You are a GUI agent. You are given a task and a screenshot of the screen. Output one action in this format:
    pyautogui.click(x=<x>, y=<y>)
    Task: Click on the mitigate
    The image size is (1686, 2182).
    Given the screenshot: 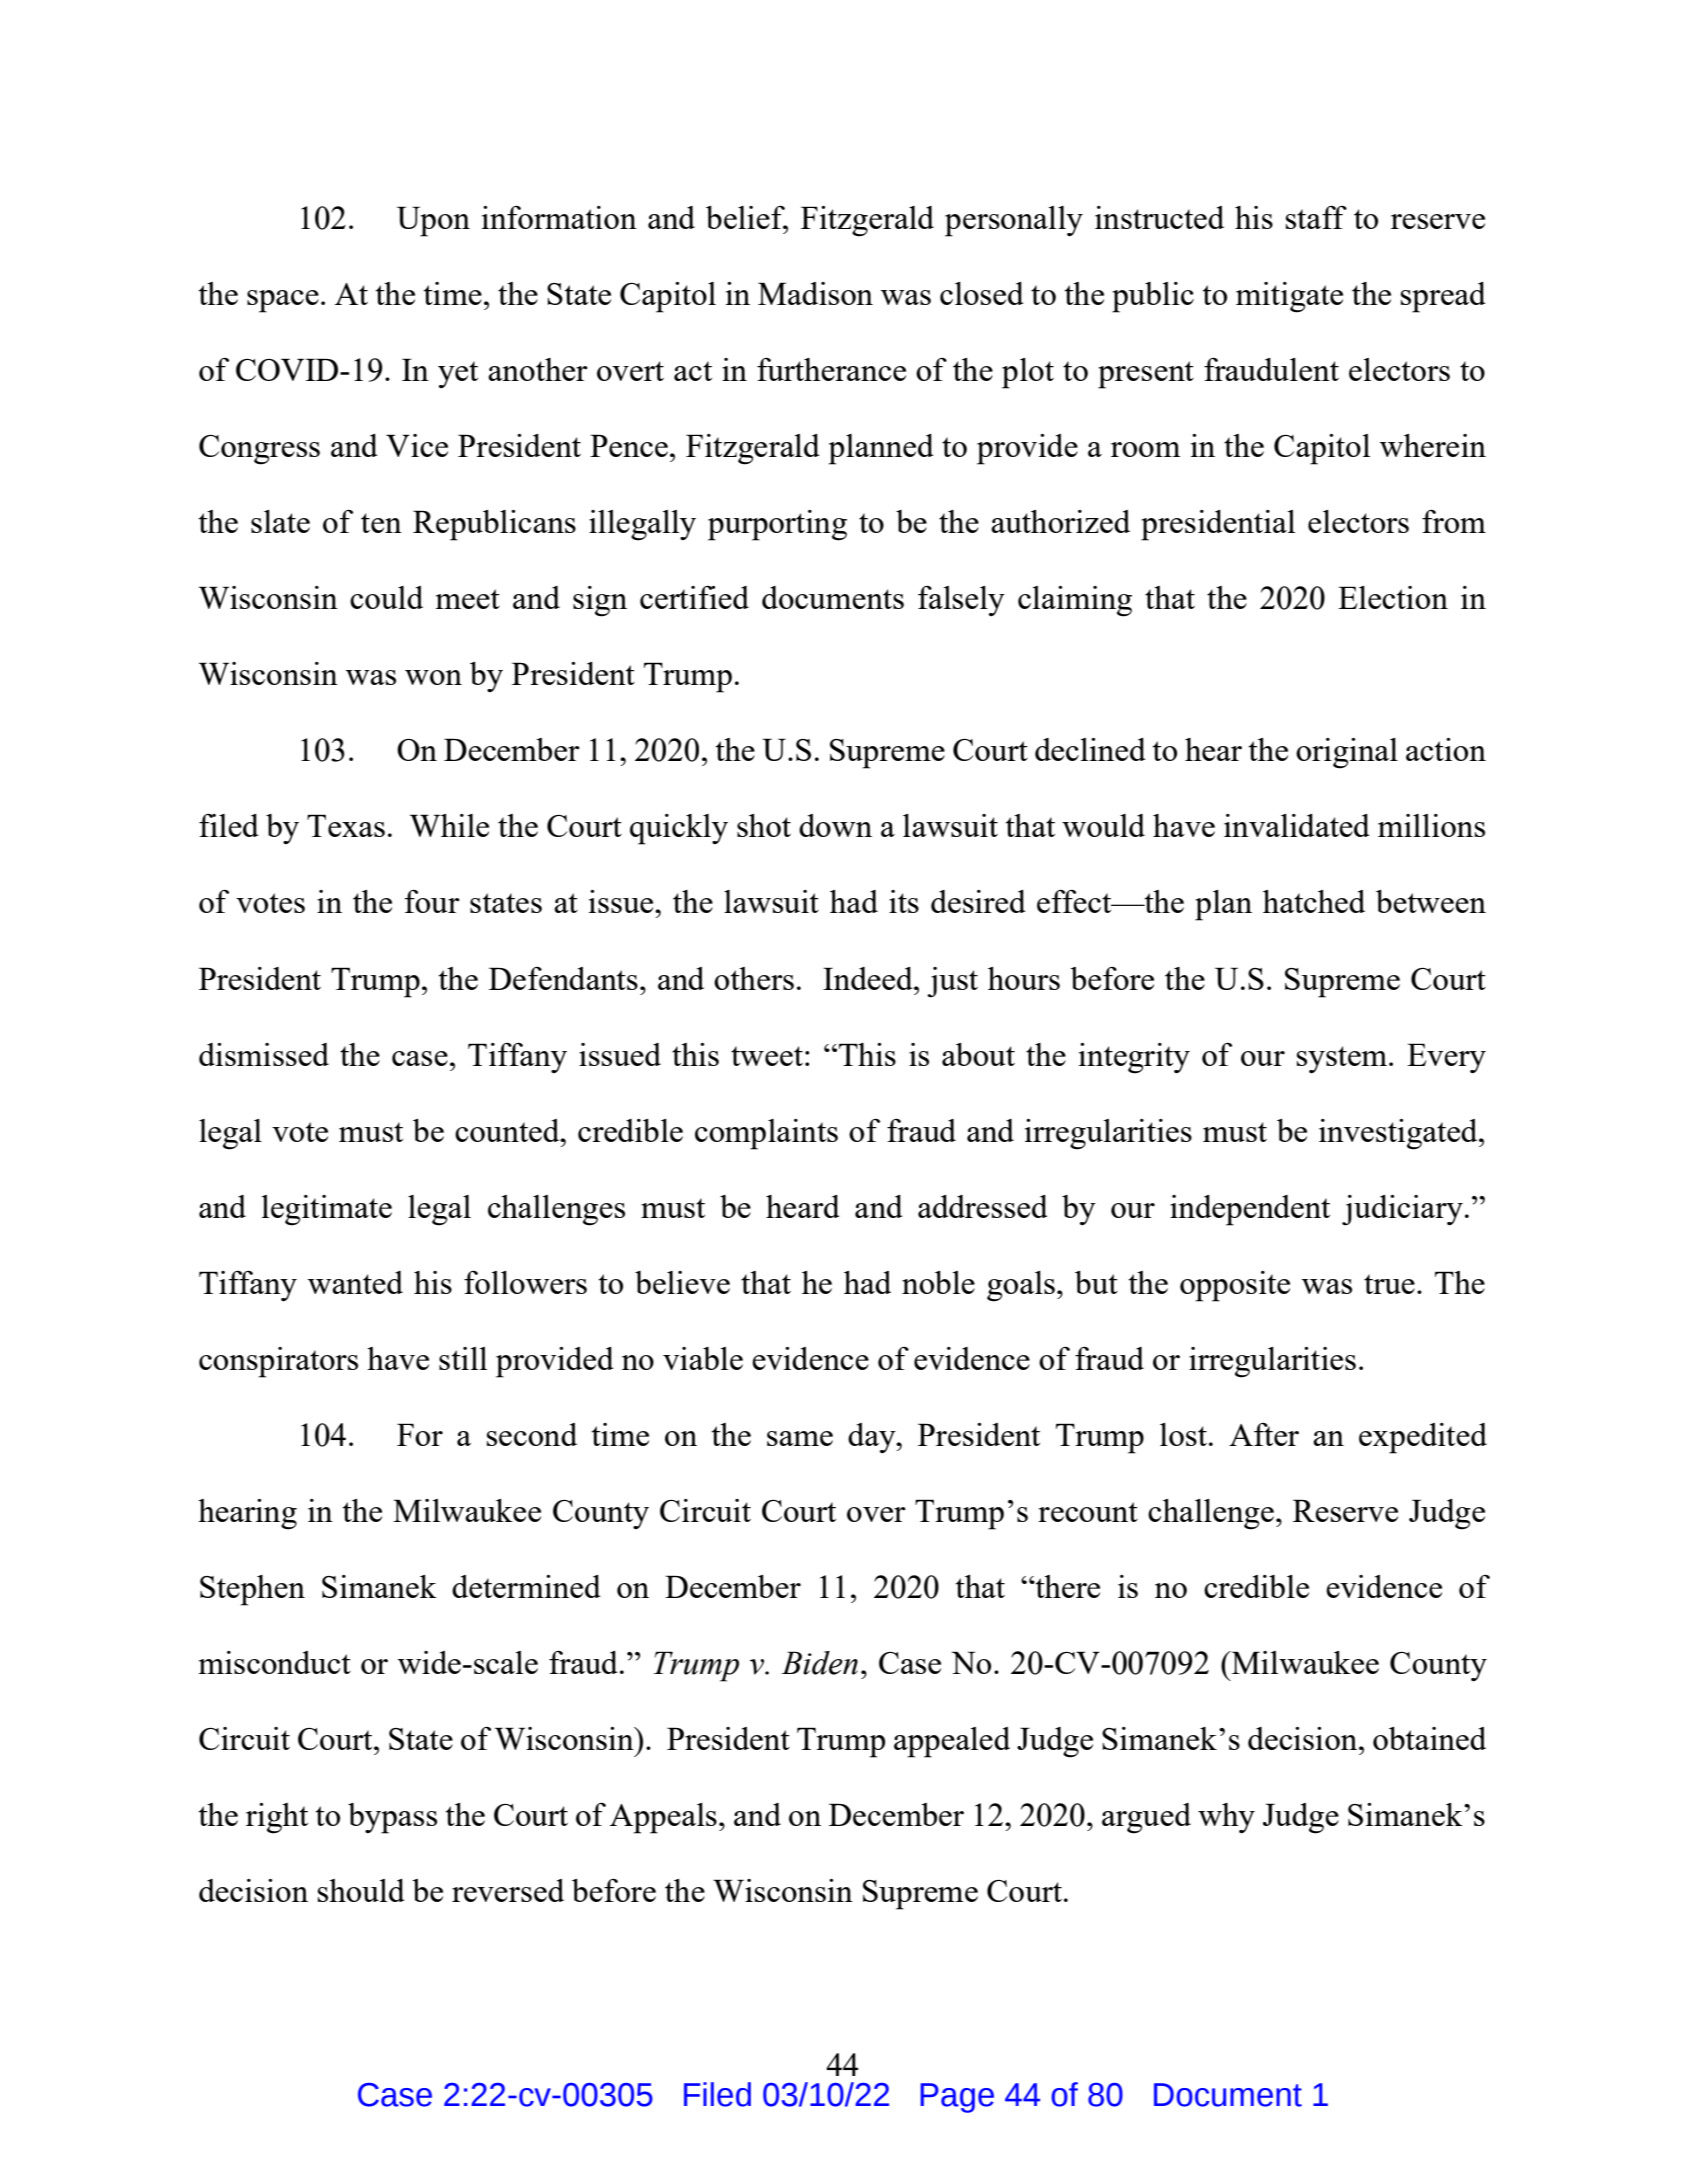 What is the action you would take?
    pyautogui.click(x=1289, y=297)
